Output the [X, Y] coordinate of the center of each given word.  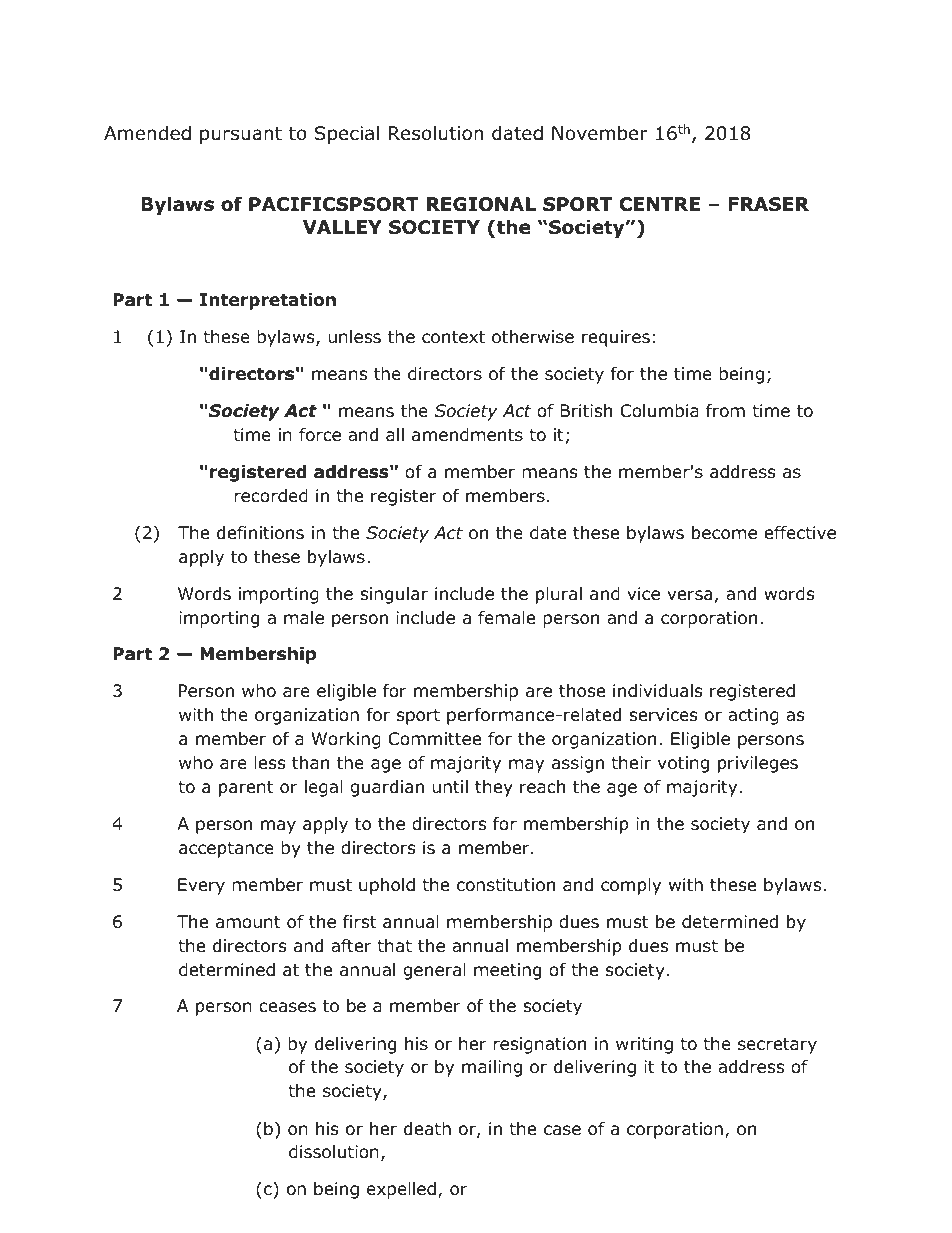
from [725, 411]
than [310, 763]
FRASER [768, 204]
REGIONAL [481, 204]
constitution [506, 885]
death [427, 1129]
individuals [658, 691]
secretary [777, 1046]
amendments [467, 435]
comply [631, 886]
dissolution [334, 1152]
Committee [434, 739]
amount [248, 922]
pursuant [241, 135]
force [320, 435]
